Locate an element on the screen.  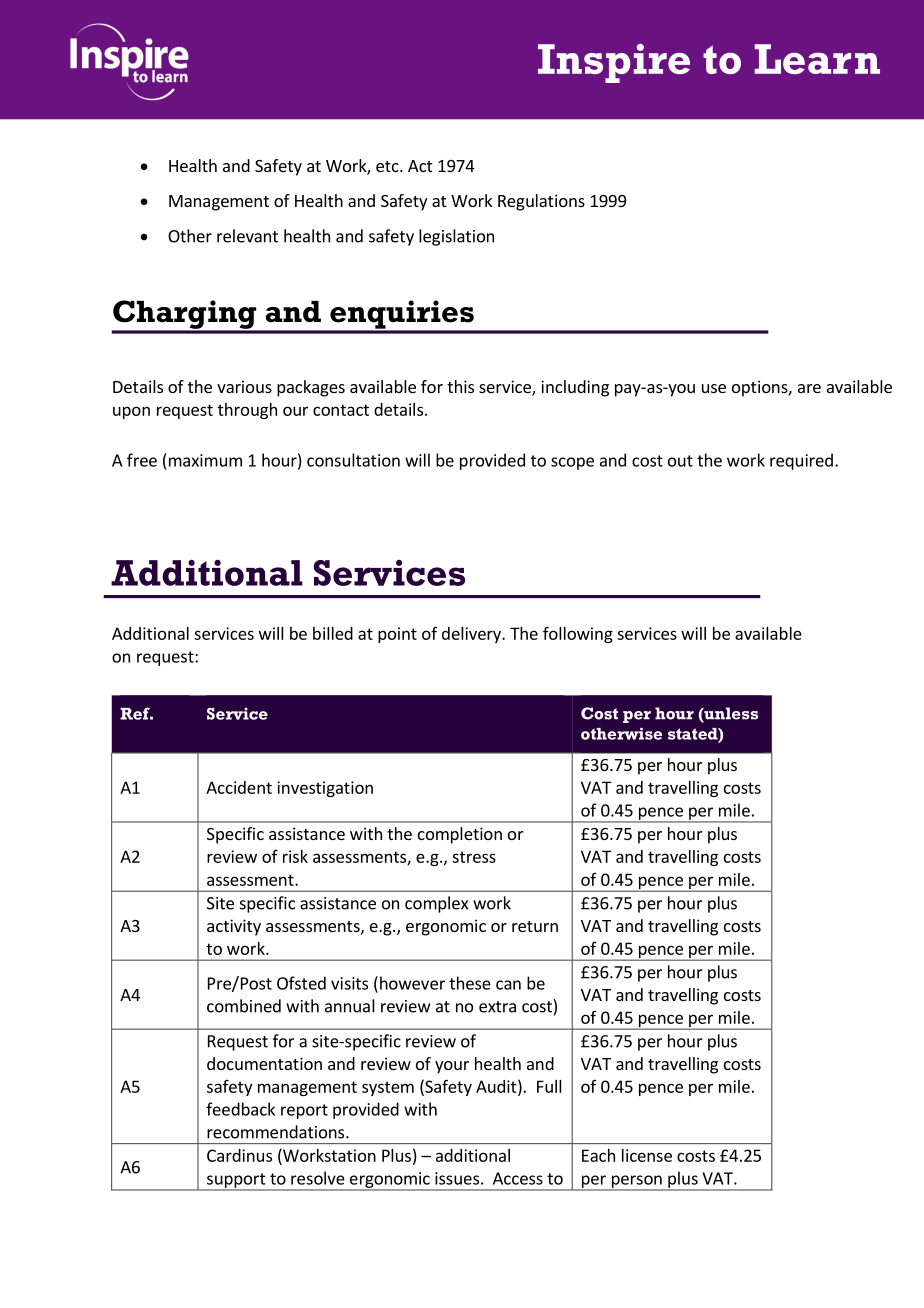
stress is located at coordinates (474, 857).
